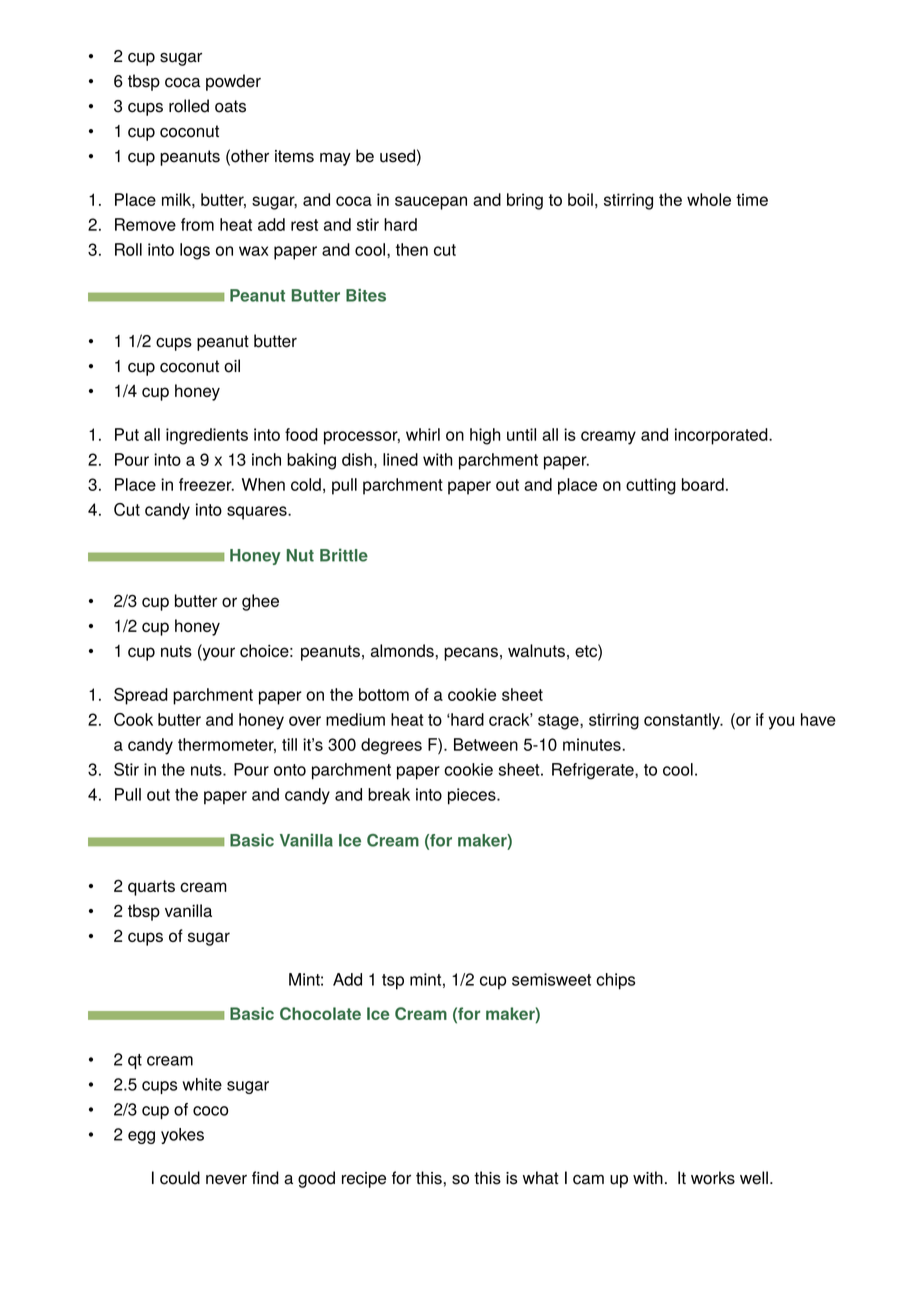 This screenshot has height=1308, width=924. Describe the element at coordinates (754, 1178) in the screenshot. I see `well` at that location.
